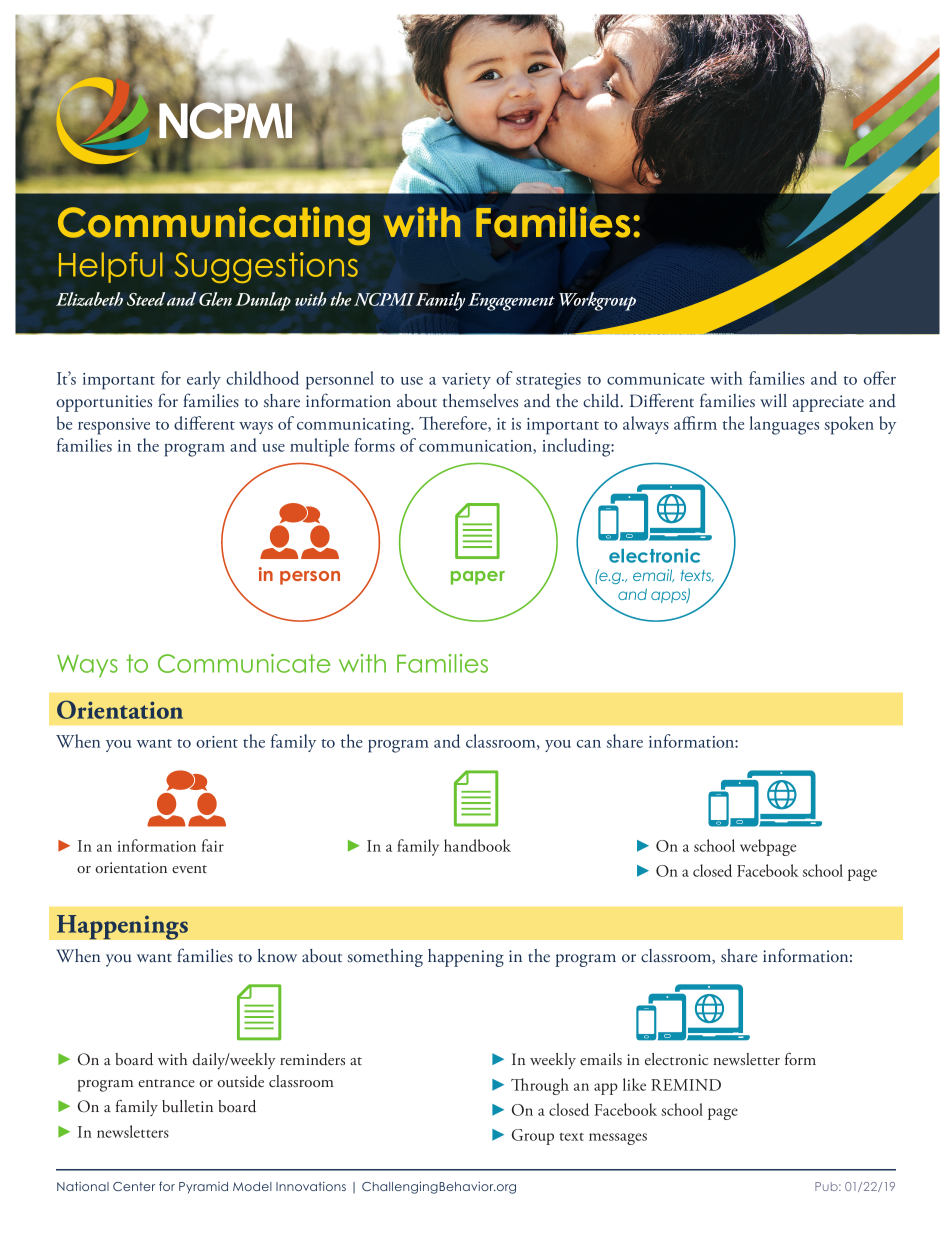 Image resolution: width=952 pixels, height=1233 pixels. I want to click on know, so click(277, 955).
